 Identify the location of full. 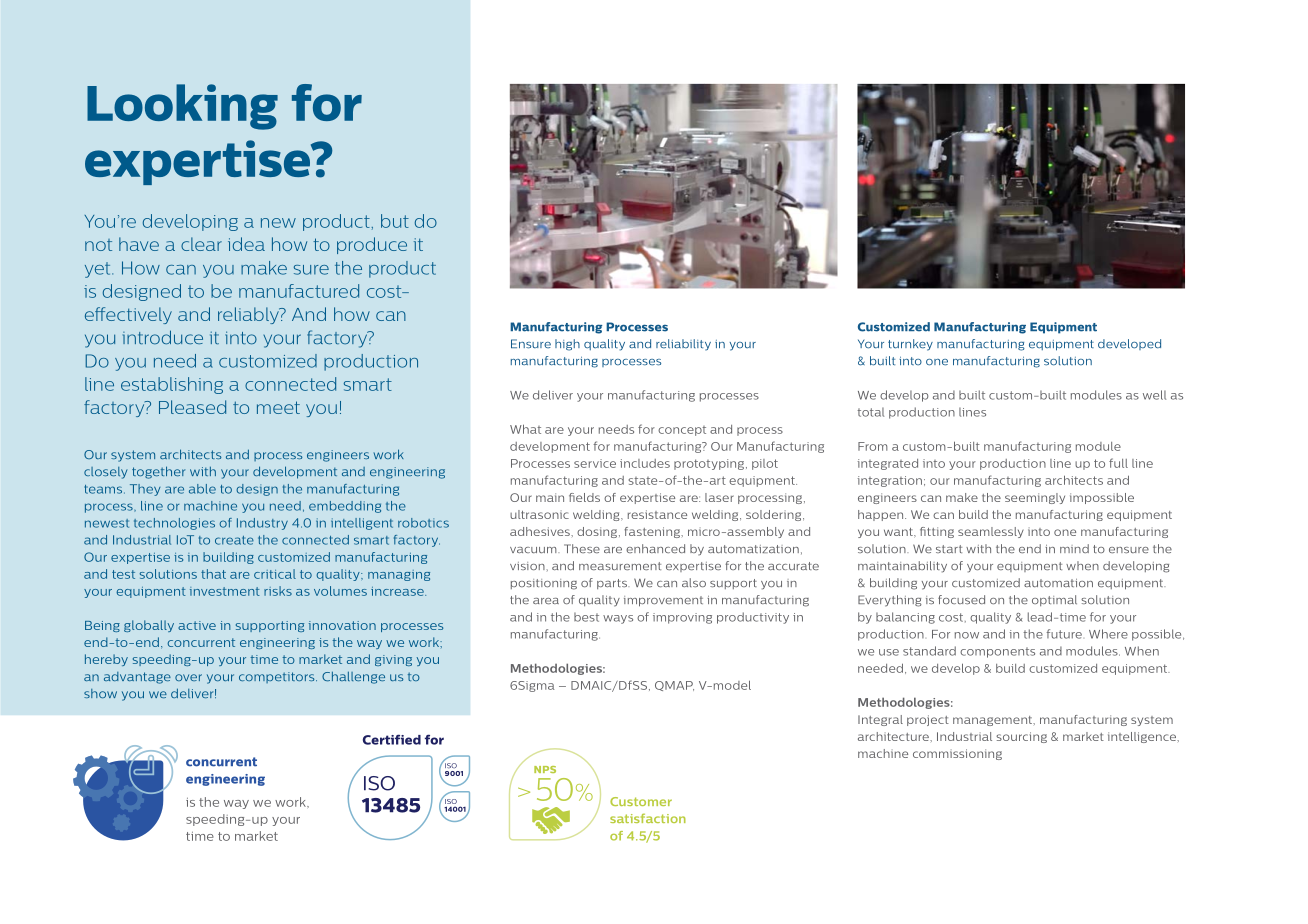
(1118, 463).
